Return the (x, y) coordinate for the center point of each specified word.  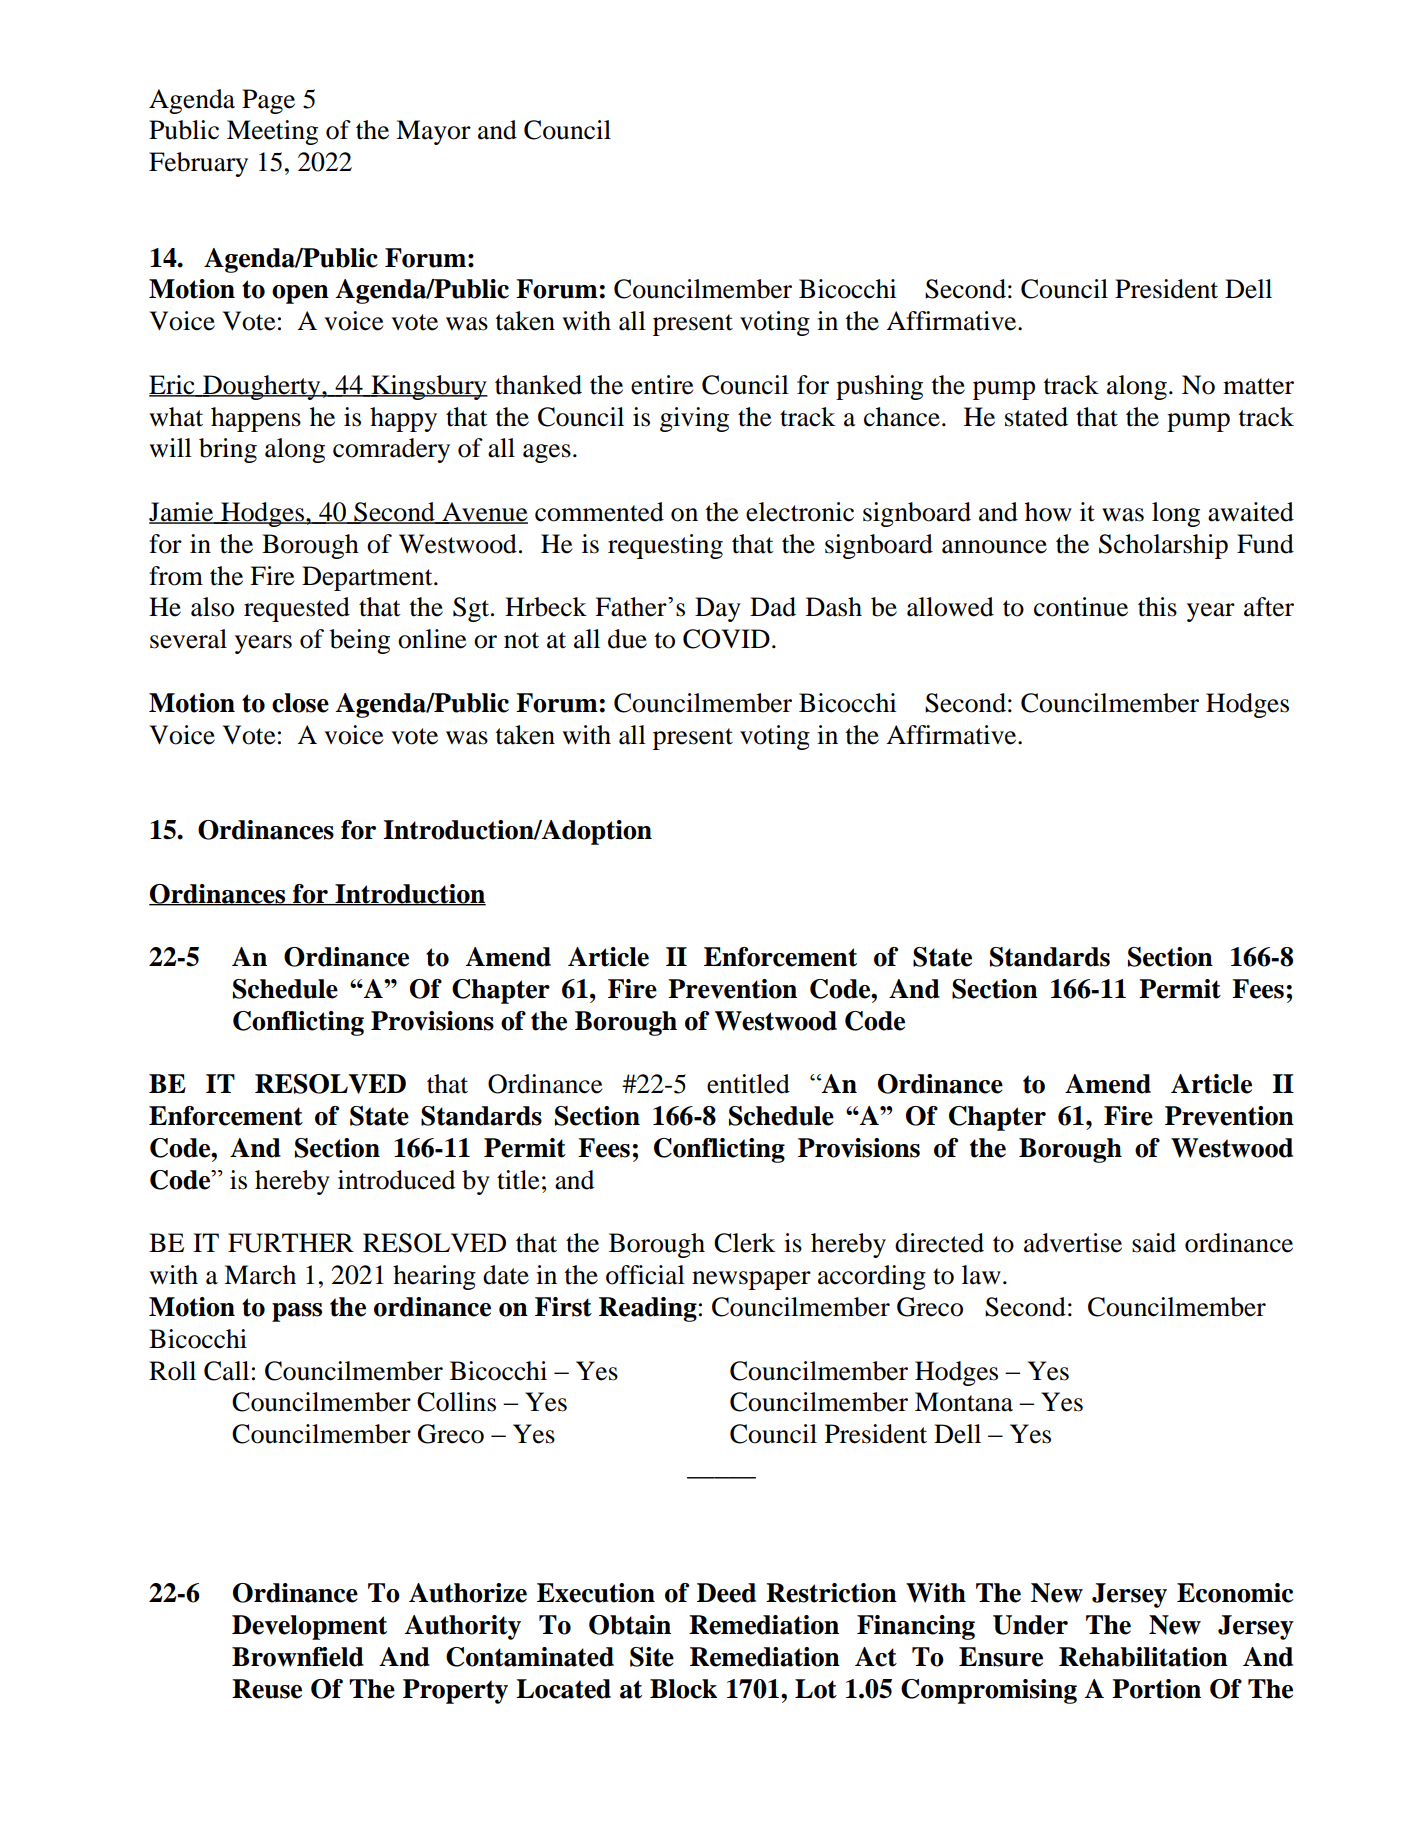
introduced (396, 1180)
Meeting (272, 132)
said (1154, 1243)
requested (297, 609)
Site (652, 1657)
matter (1258, 386)
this (1157, 607)
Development (309, 1627)
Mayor (433, 132)
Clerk (744, 1243)
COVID (726, 639)
